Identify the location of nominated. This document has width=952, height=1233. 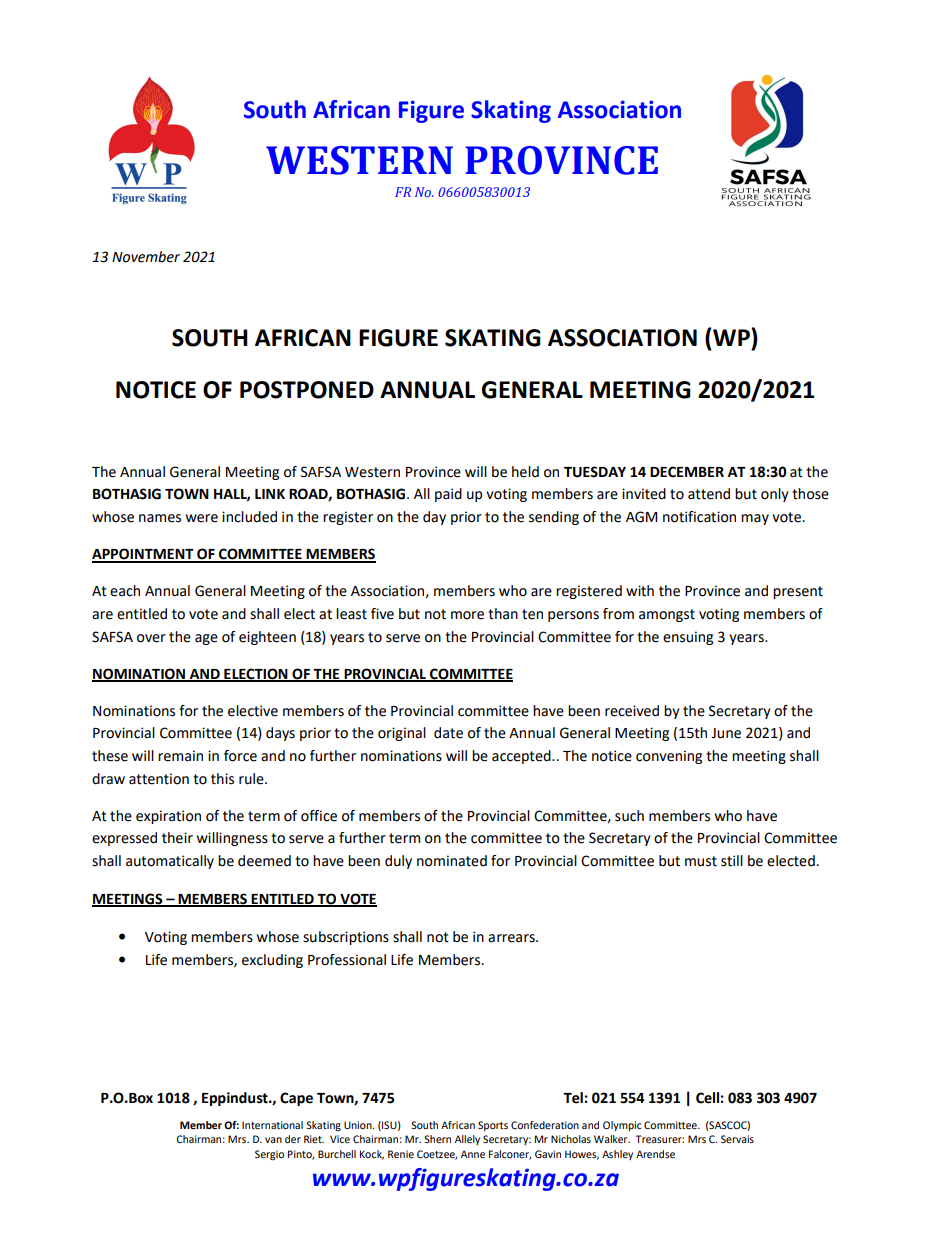
(452, 861).
